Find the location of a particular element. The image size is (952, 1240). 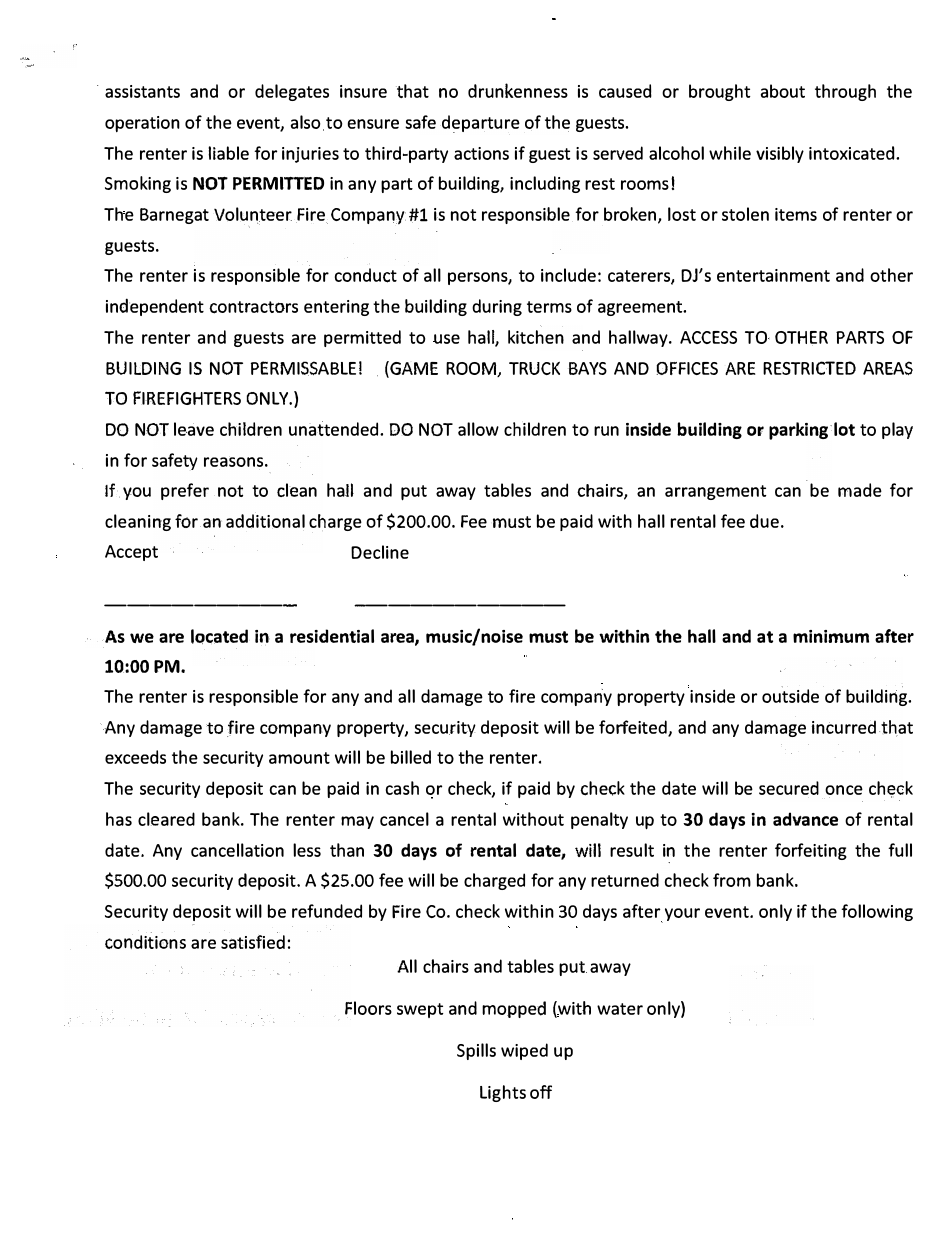

Decline is located at coordinates (380, 552).
